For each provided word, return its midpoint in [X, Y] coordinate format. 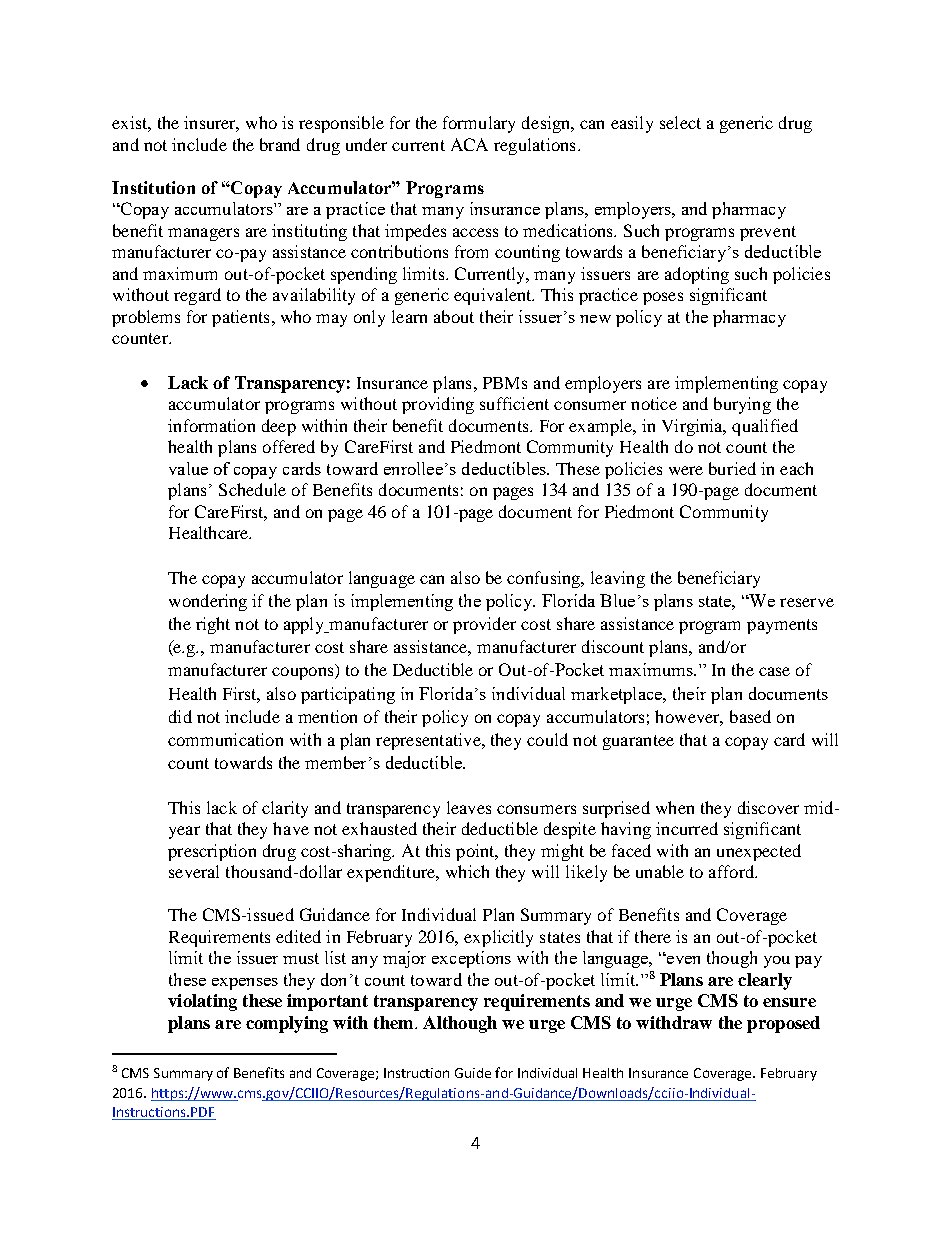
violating [202, 1002]
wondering [208, 602]
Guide [473, 1073]
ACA [469, 144]
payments [782, 626]
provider [484, 625]
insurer [211, 124]
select [680, 122]
